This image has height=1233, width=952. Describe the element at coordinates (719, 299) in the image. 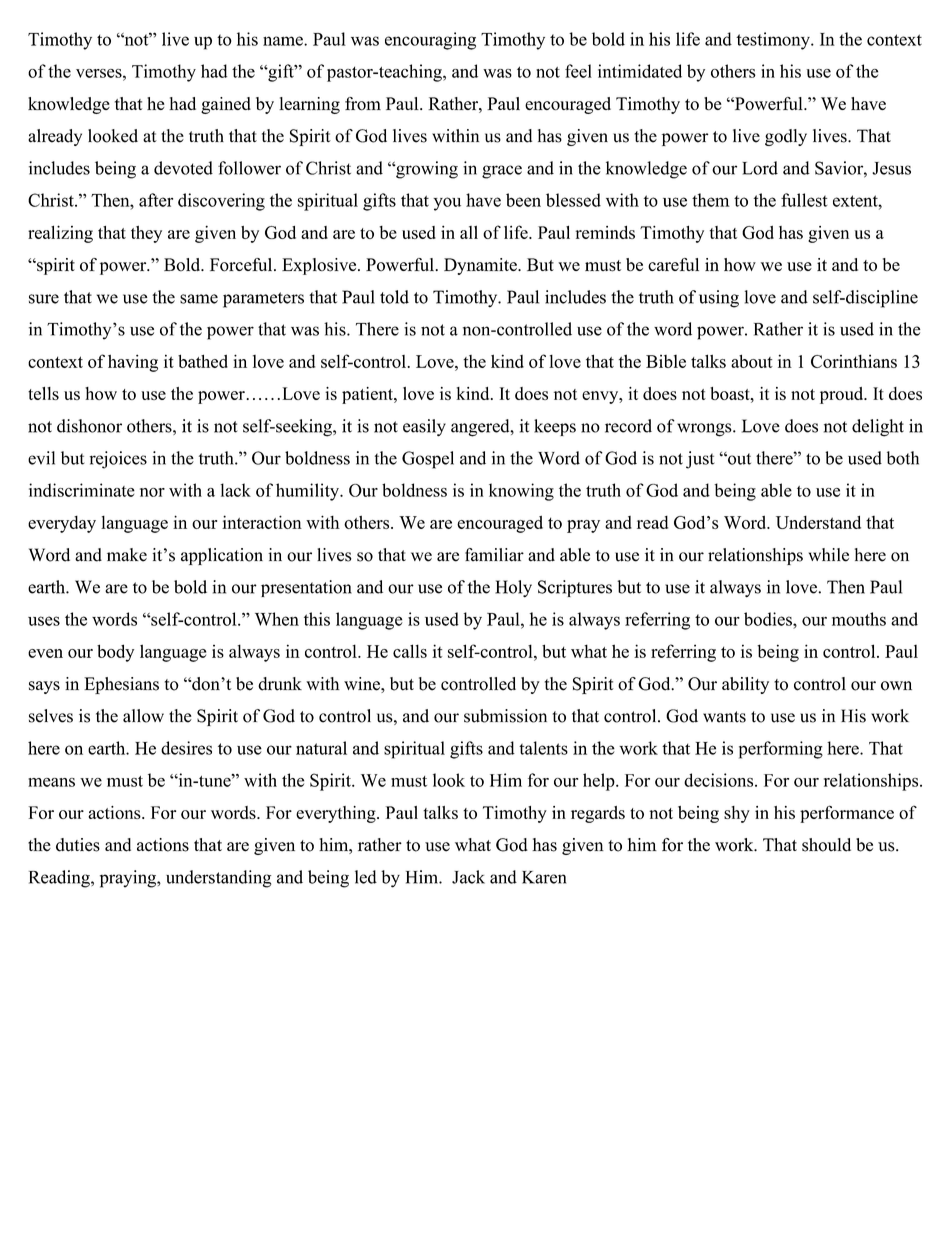

I see `using` at that location.
